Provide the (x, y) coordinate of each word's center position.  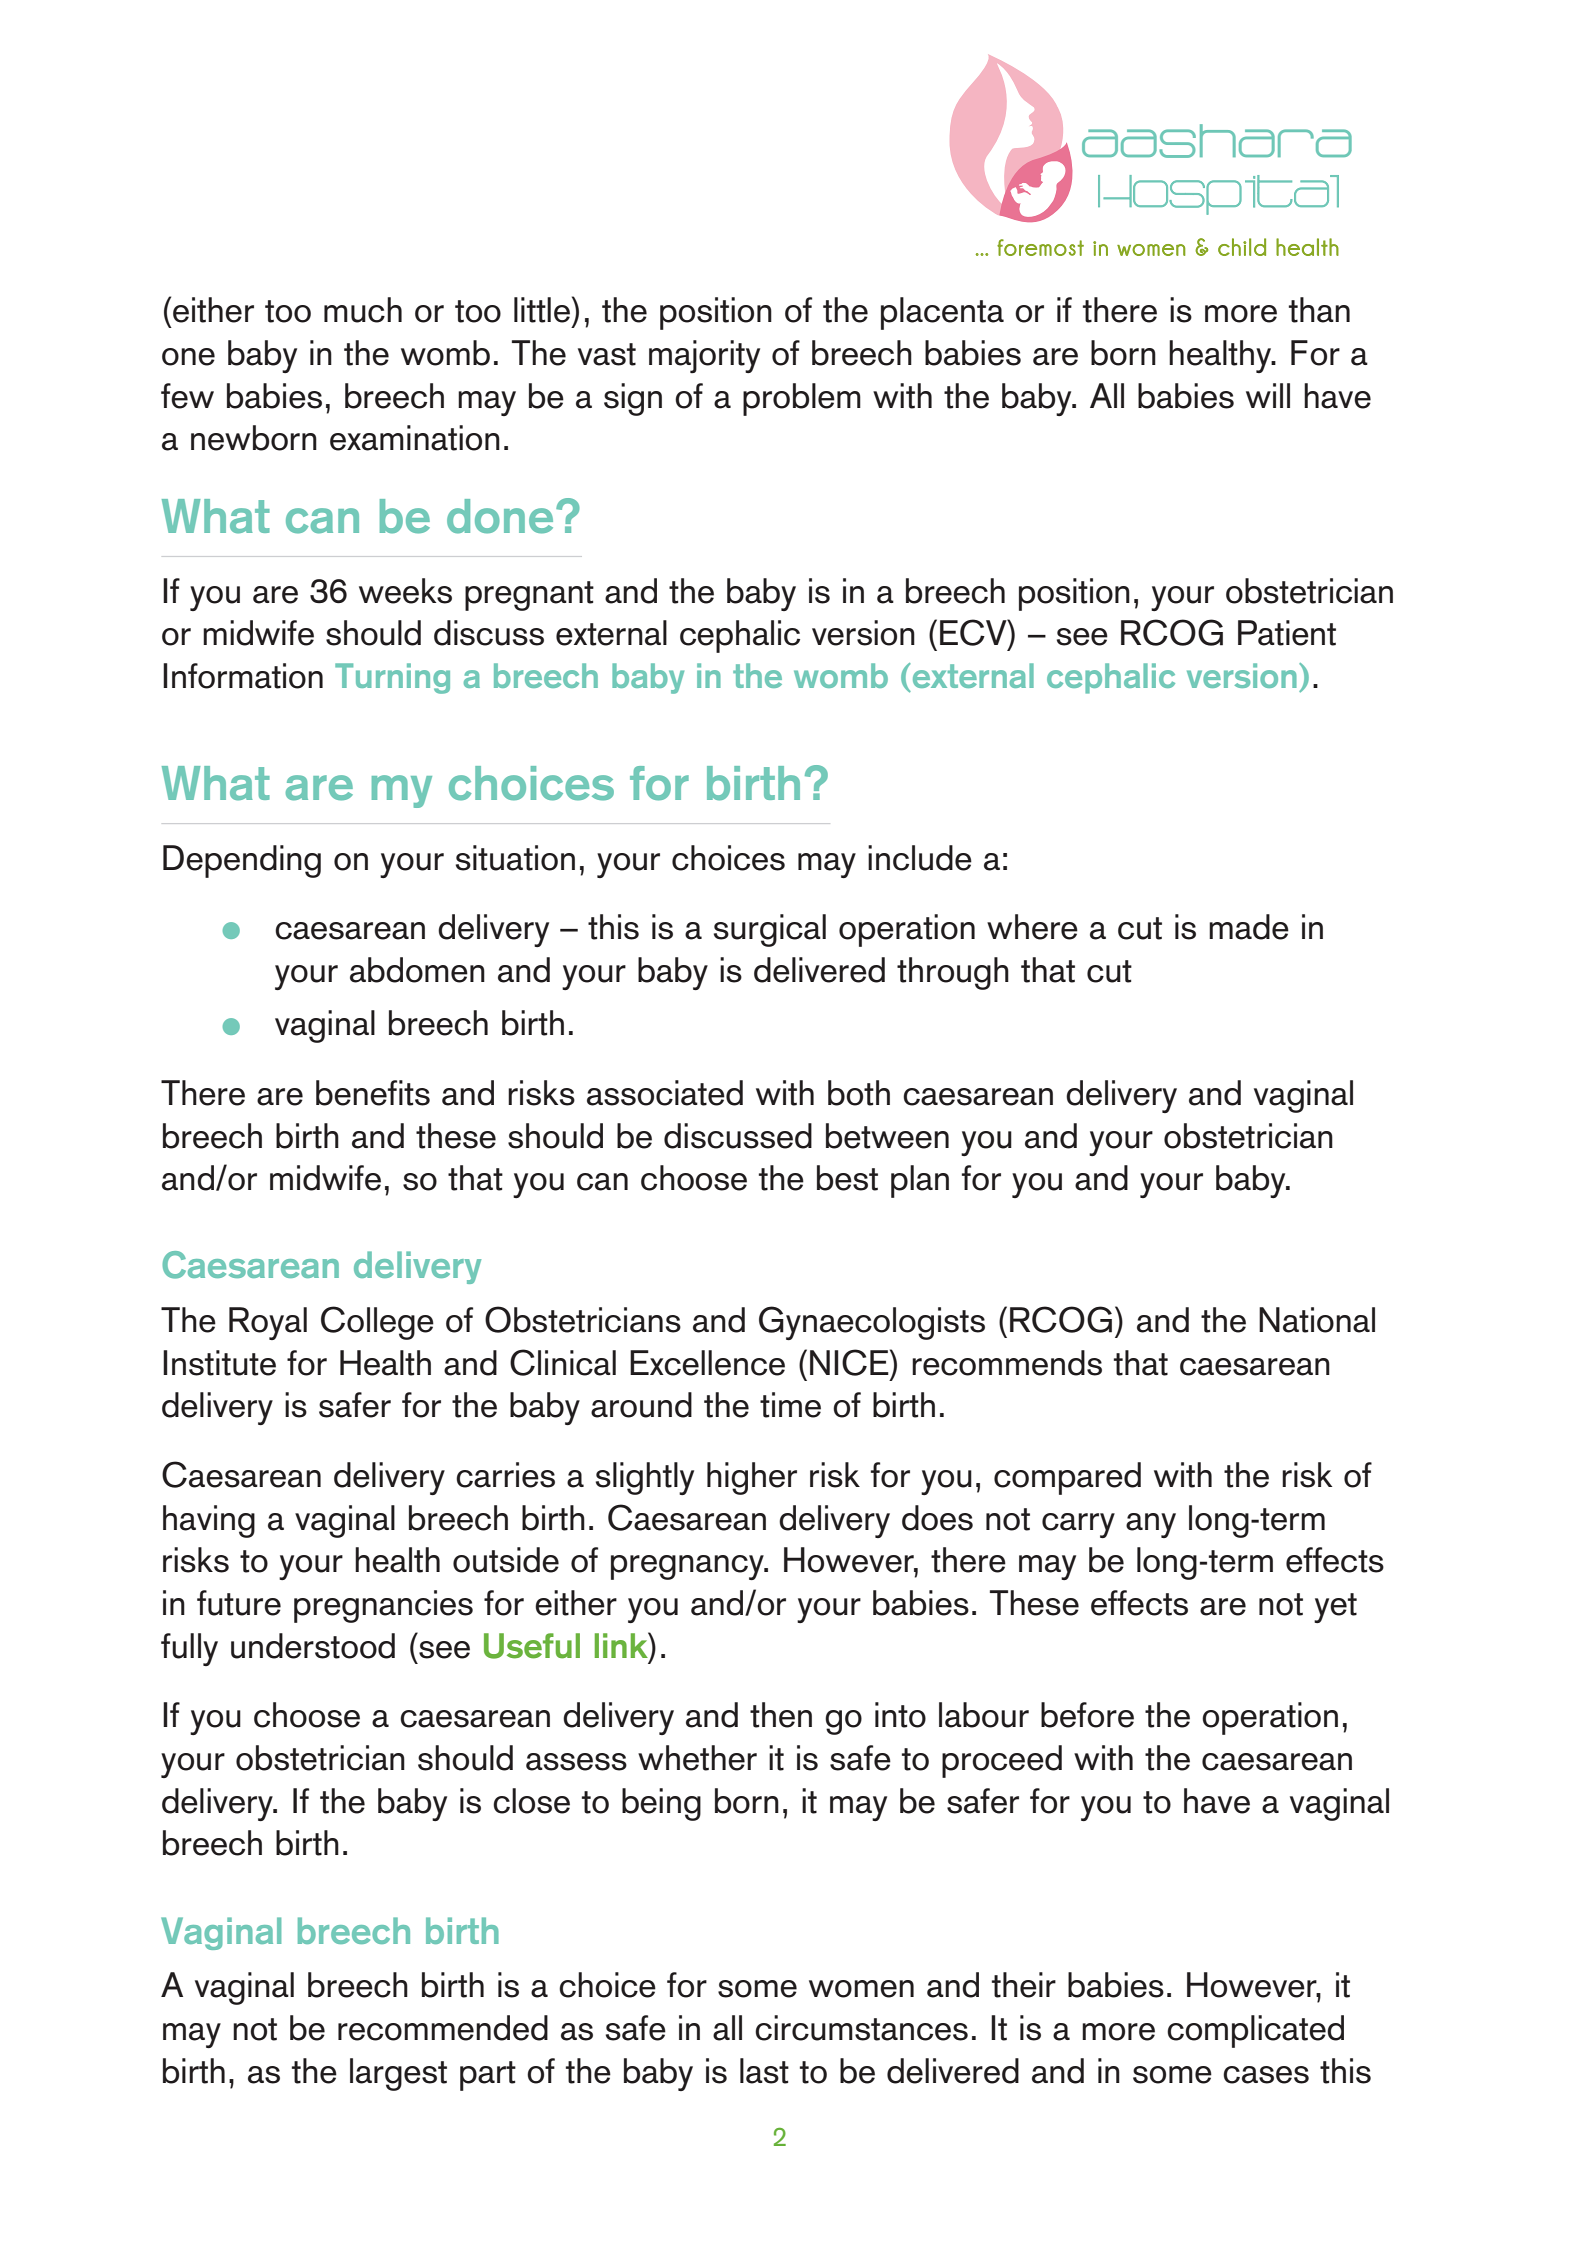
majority (704, 356)
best (847, 1178)
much (363, 310)
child (1242, 247)
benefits (373, 1093)
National (1317, 1320)
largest (398, 2074)
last (764, 2071)
